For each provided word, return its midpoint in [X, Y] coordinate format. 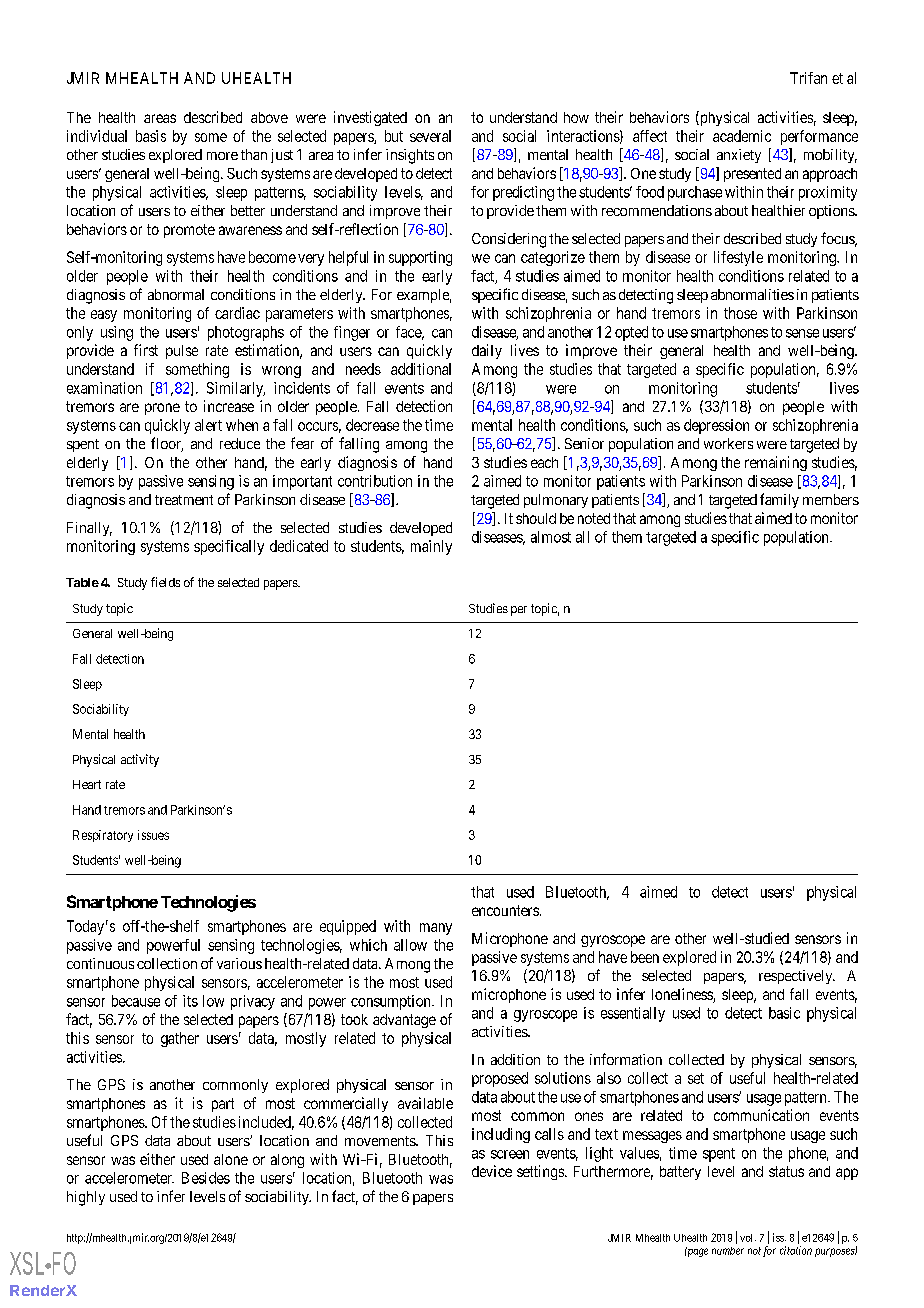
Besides [206, 1178]
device [492, 1171]
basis [151, 136]
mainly [431, 547]
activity [140, 760]
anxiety [739, 156]
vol [748, 1238]
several [430, 136]
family [779, 500]
